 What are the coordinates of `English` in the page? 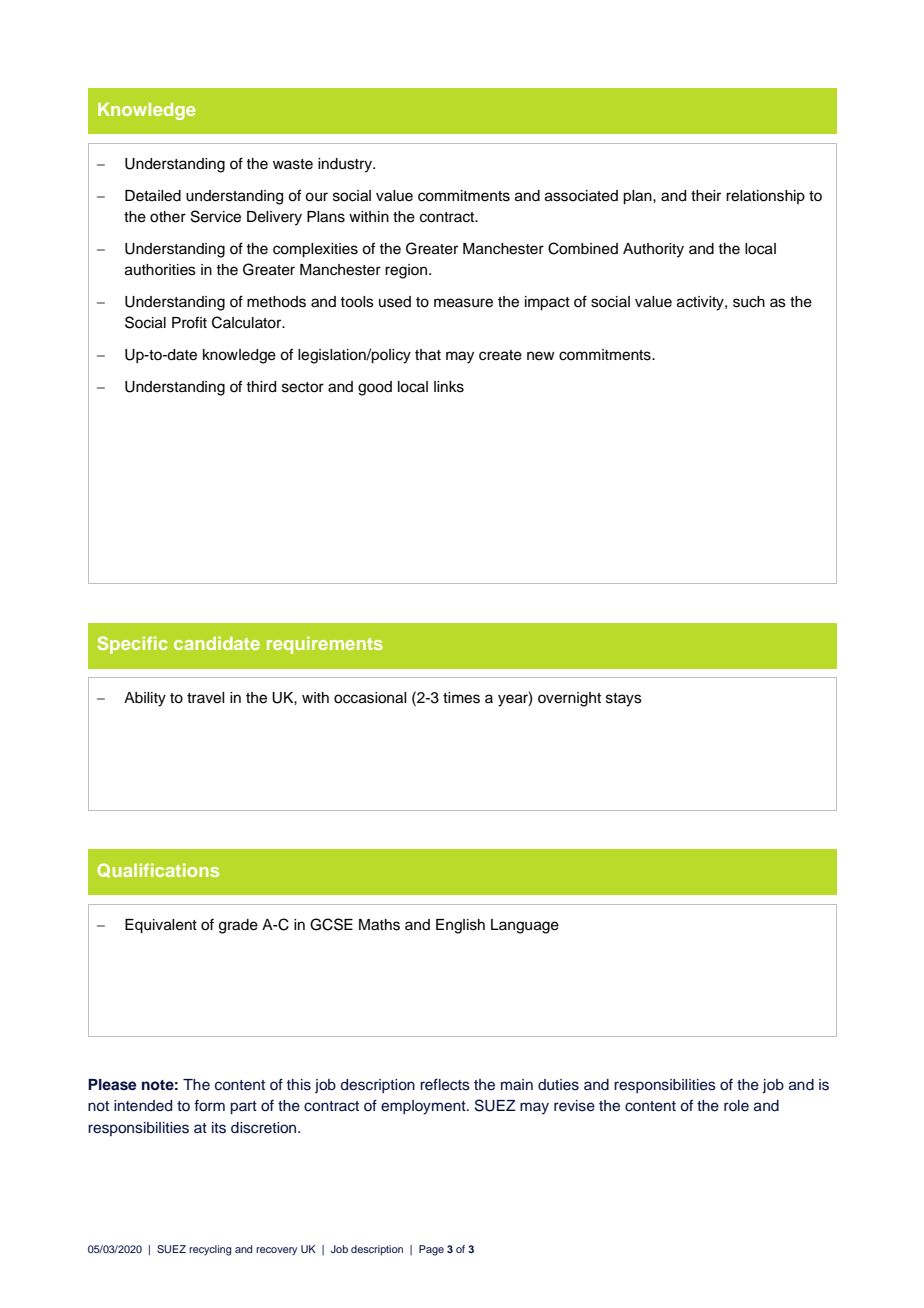 It's located at (460, 926).
